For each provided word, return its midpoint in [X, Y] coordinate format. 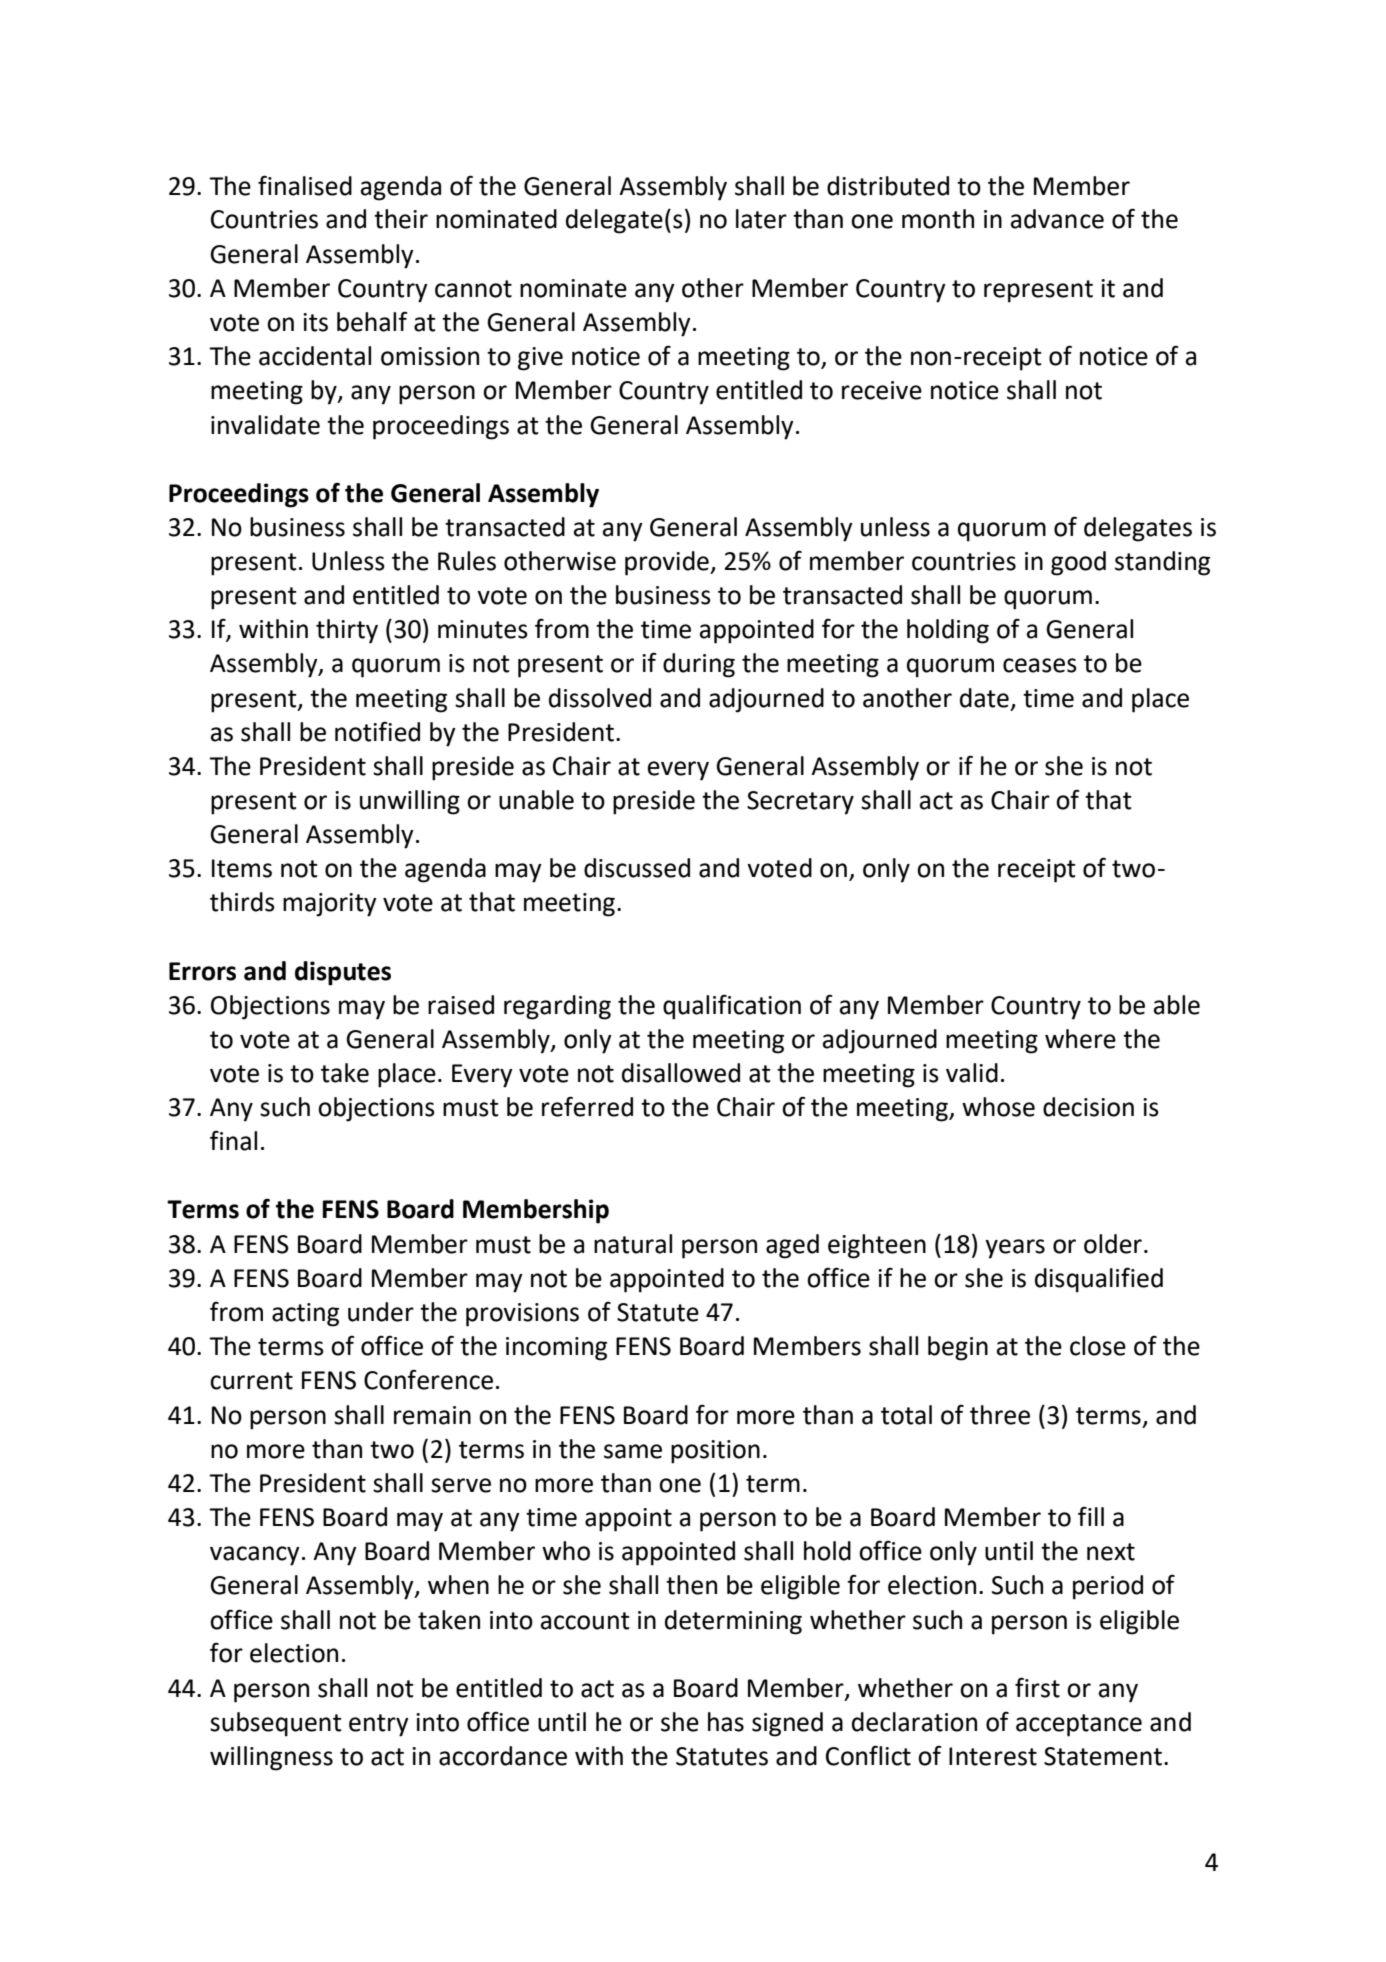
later [761, 219]
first [1037, 1687]
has [726, 1722]
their [401, 219]
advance [1057, 219]
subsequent [276, 1724]
